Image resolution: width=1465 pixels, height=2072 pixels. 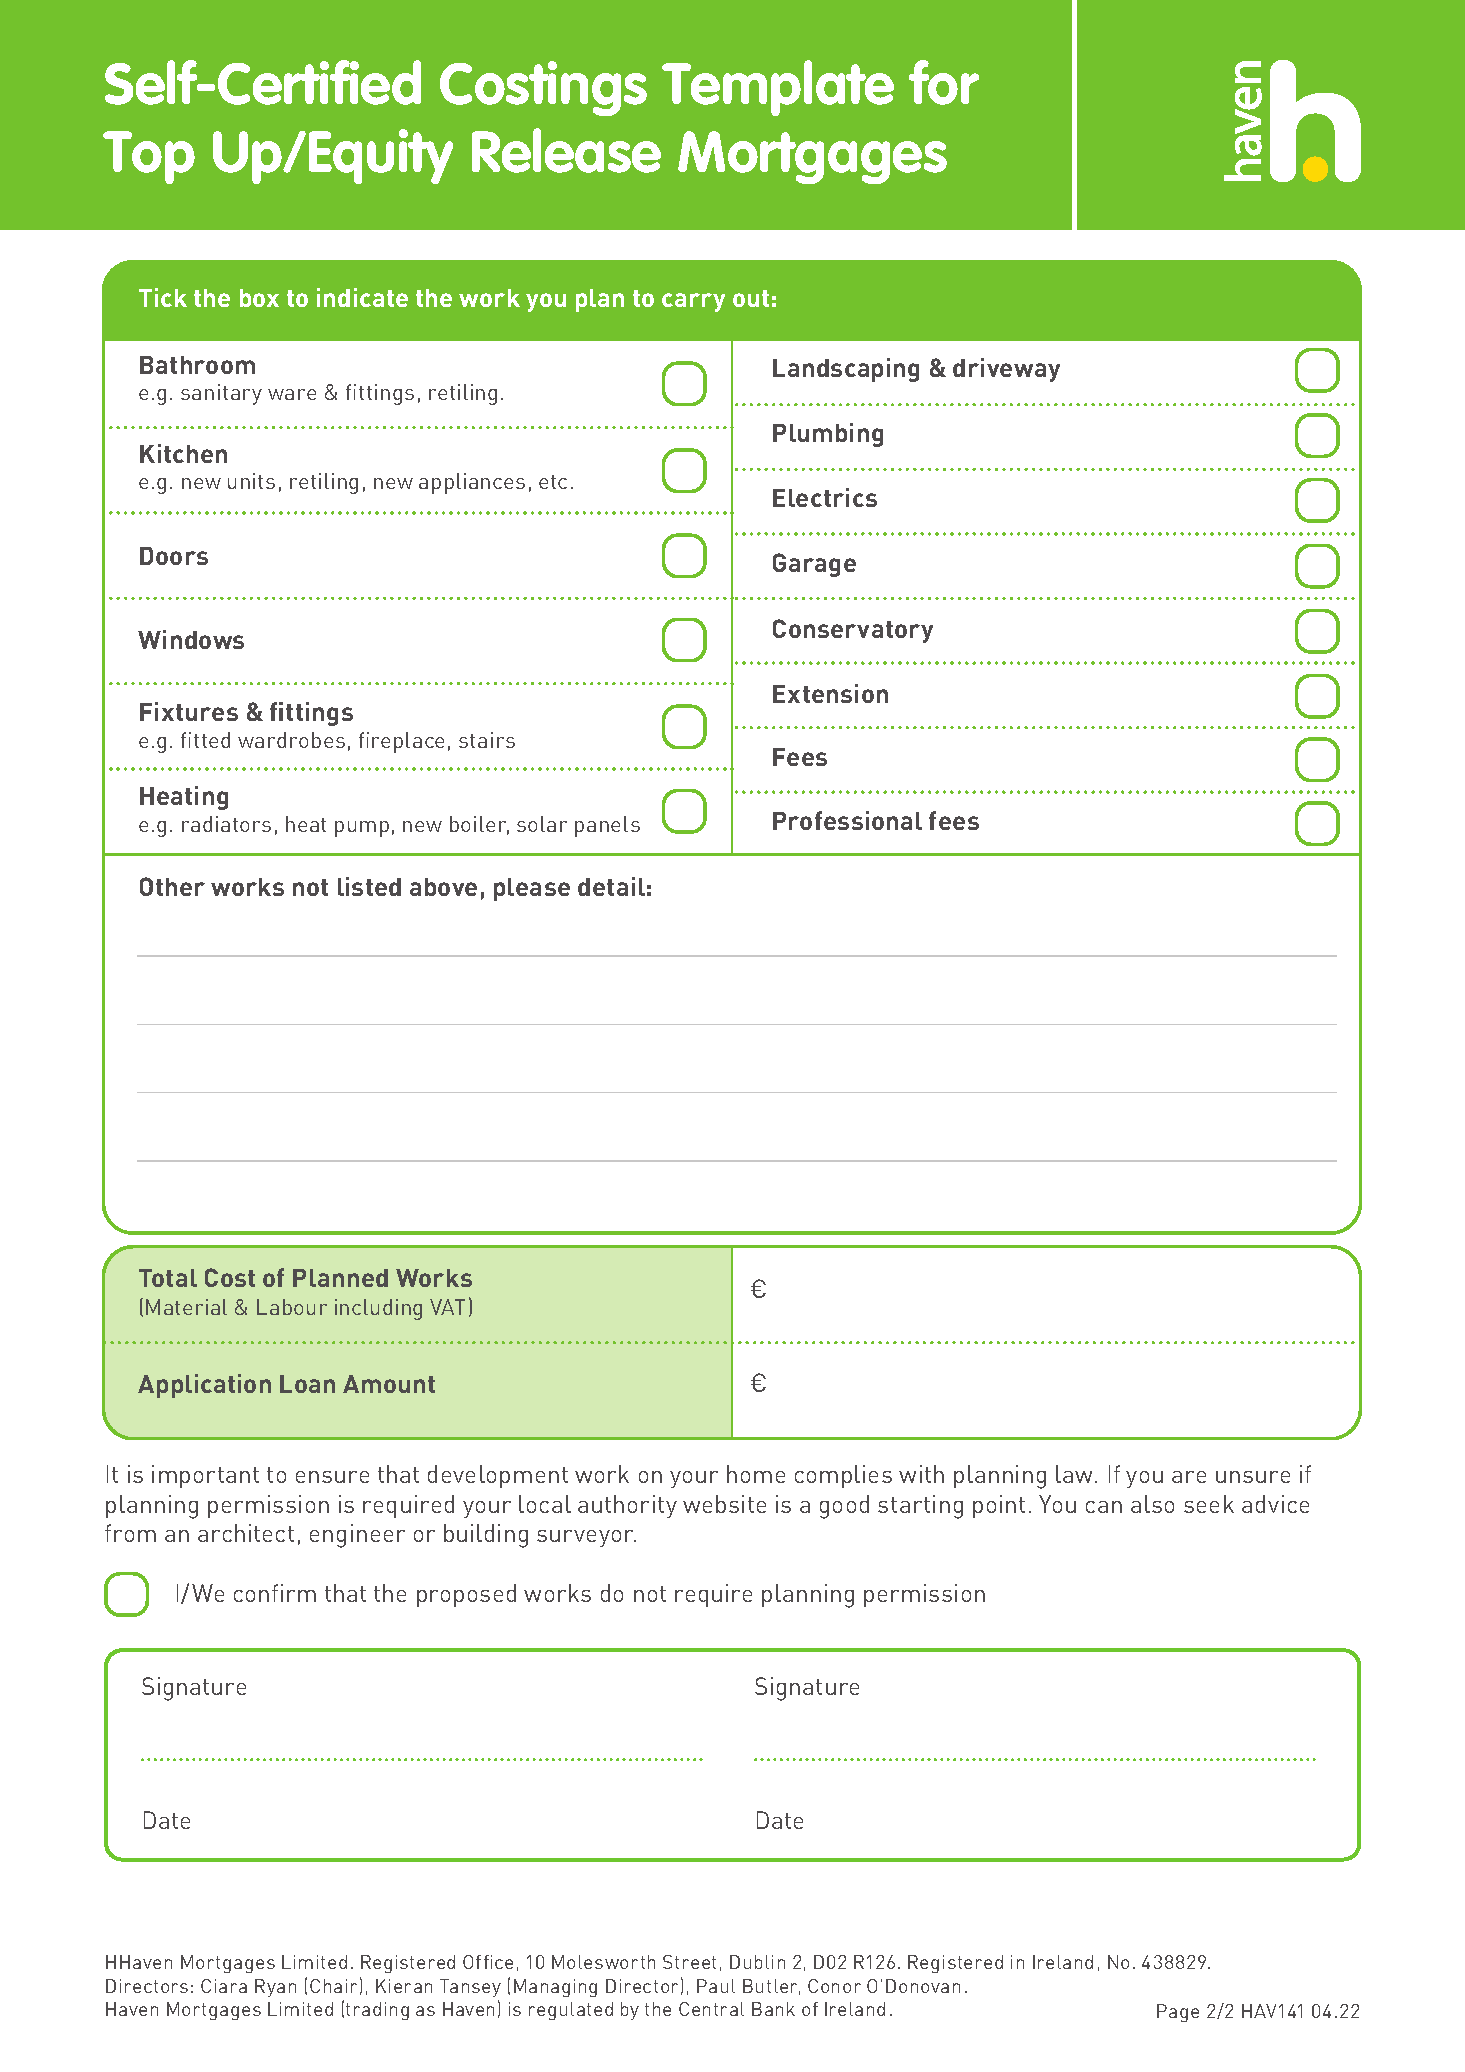 What do you see at coordinates (778, 88) in the screenshot?
I see `Template` at bounding box center [778, 88].
